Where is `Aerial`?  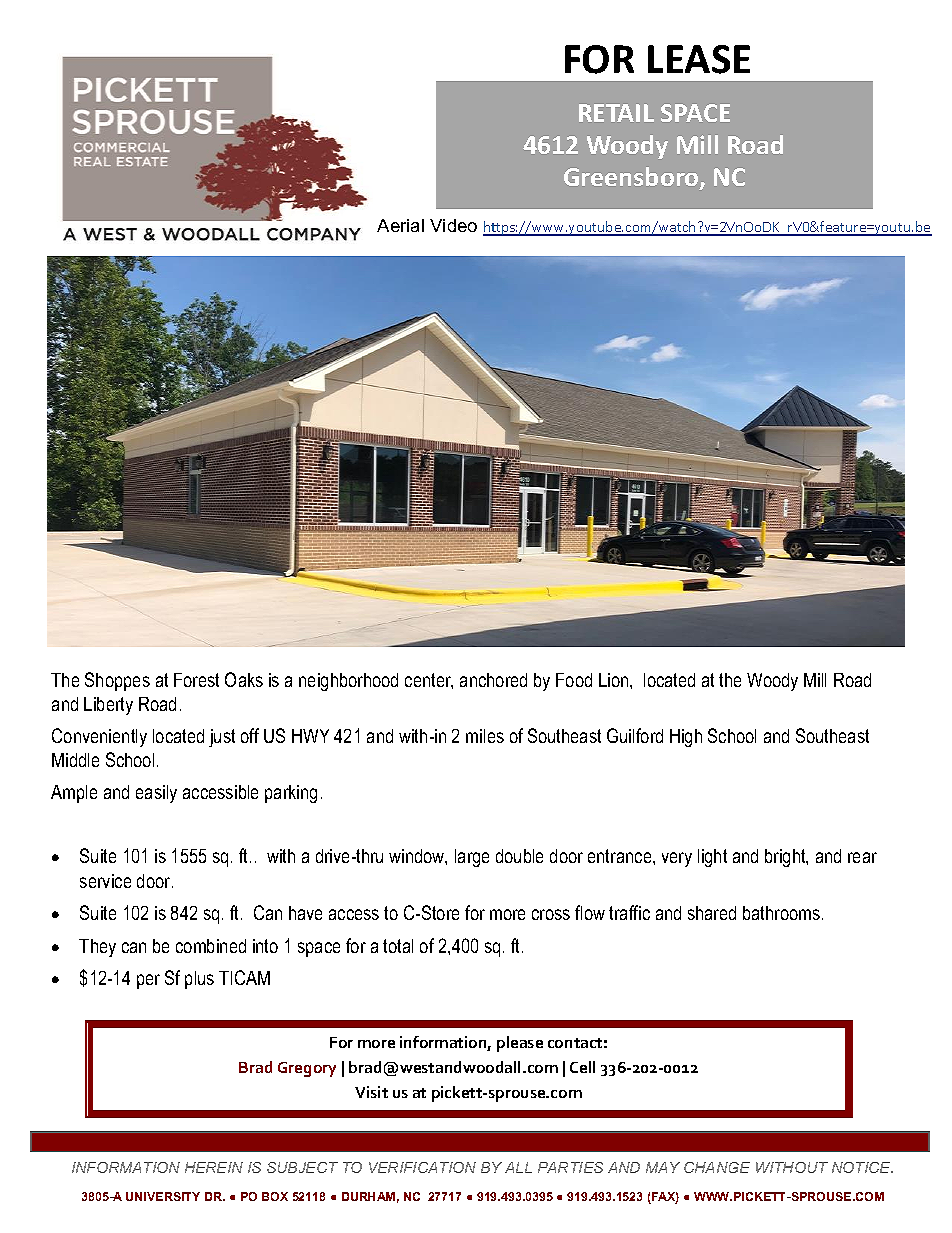
Aerial is located at coordinates (400, 225).
